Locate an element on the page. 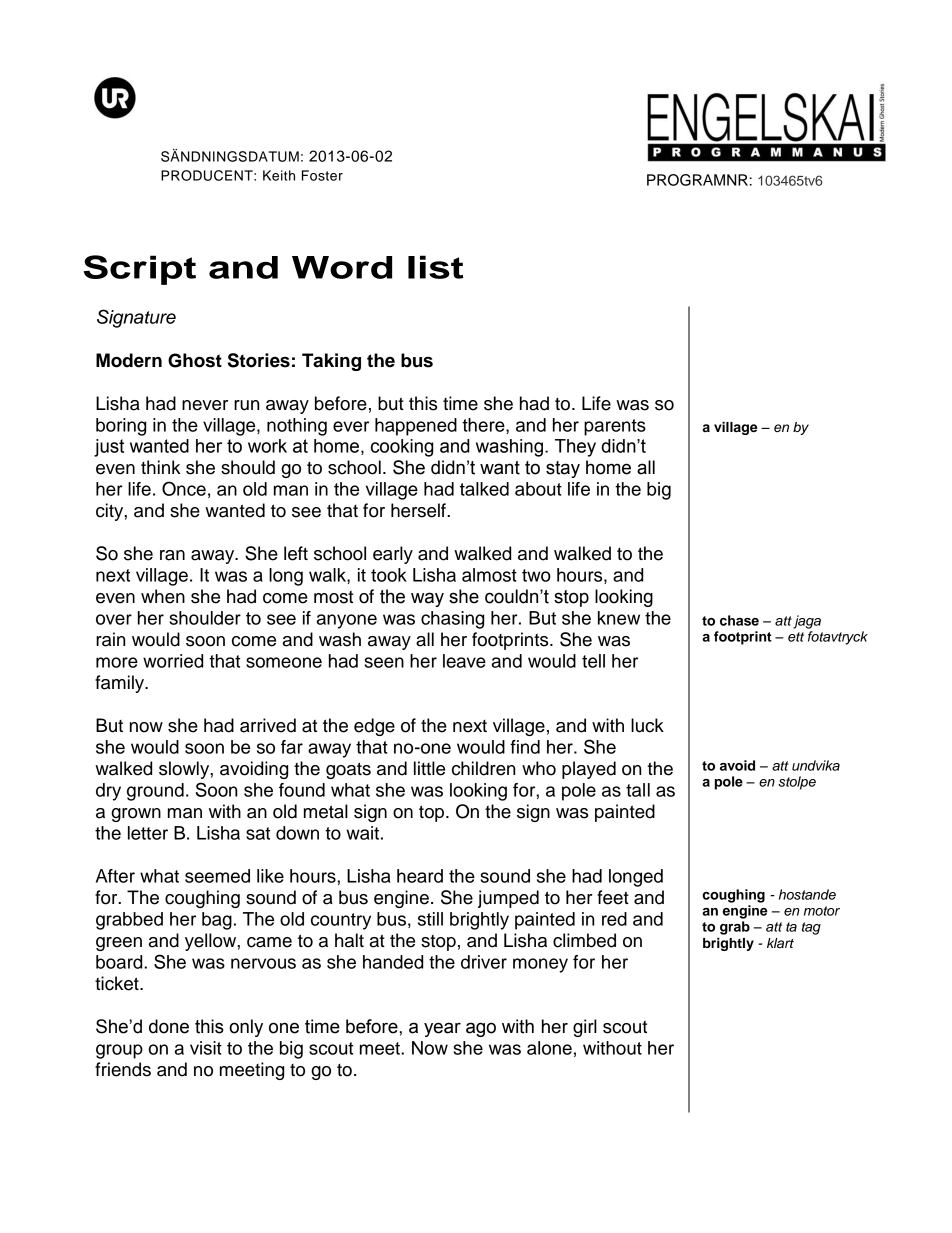  visit is located at coordinates (206, 1048).
